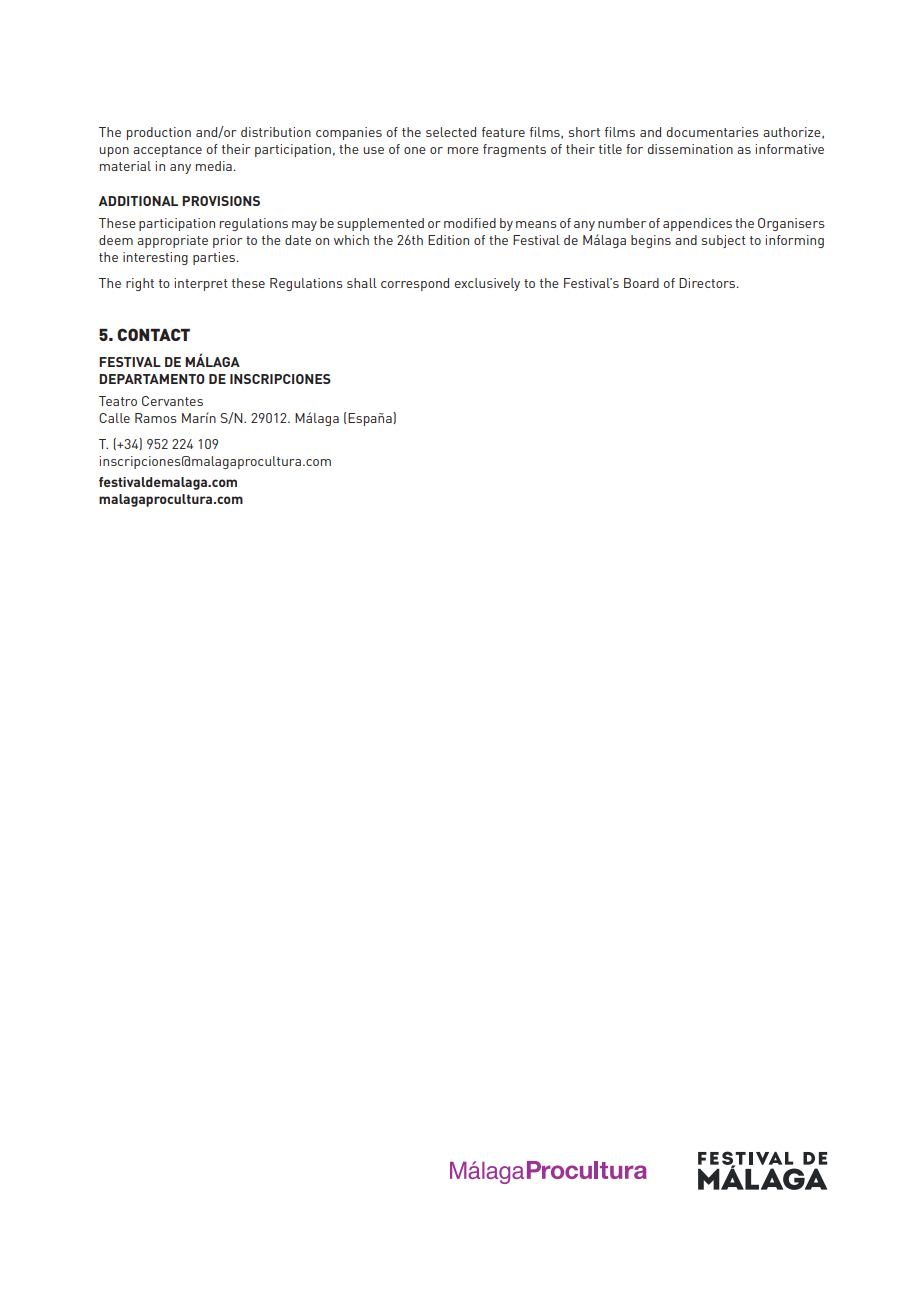 The height and width of the page is (1308, 924). Describe the element at coordinates (201, 284) in the page. I see `interpret` at that location.
